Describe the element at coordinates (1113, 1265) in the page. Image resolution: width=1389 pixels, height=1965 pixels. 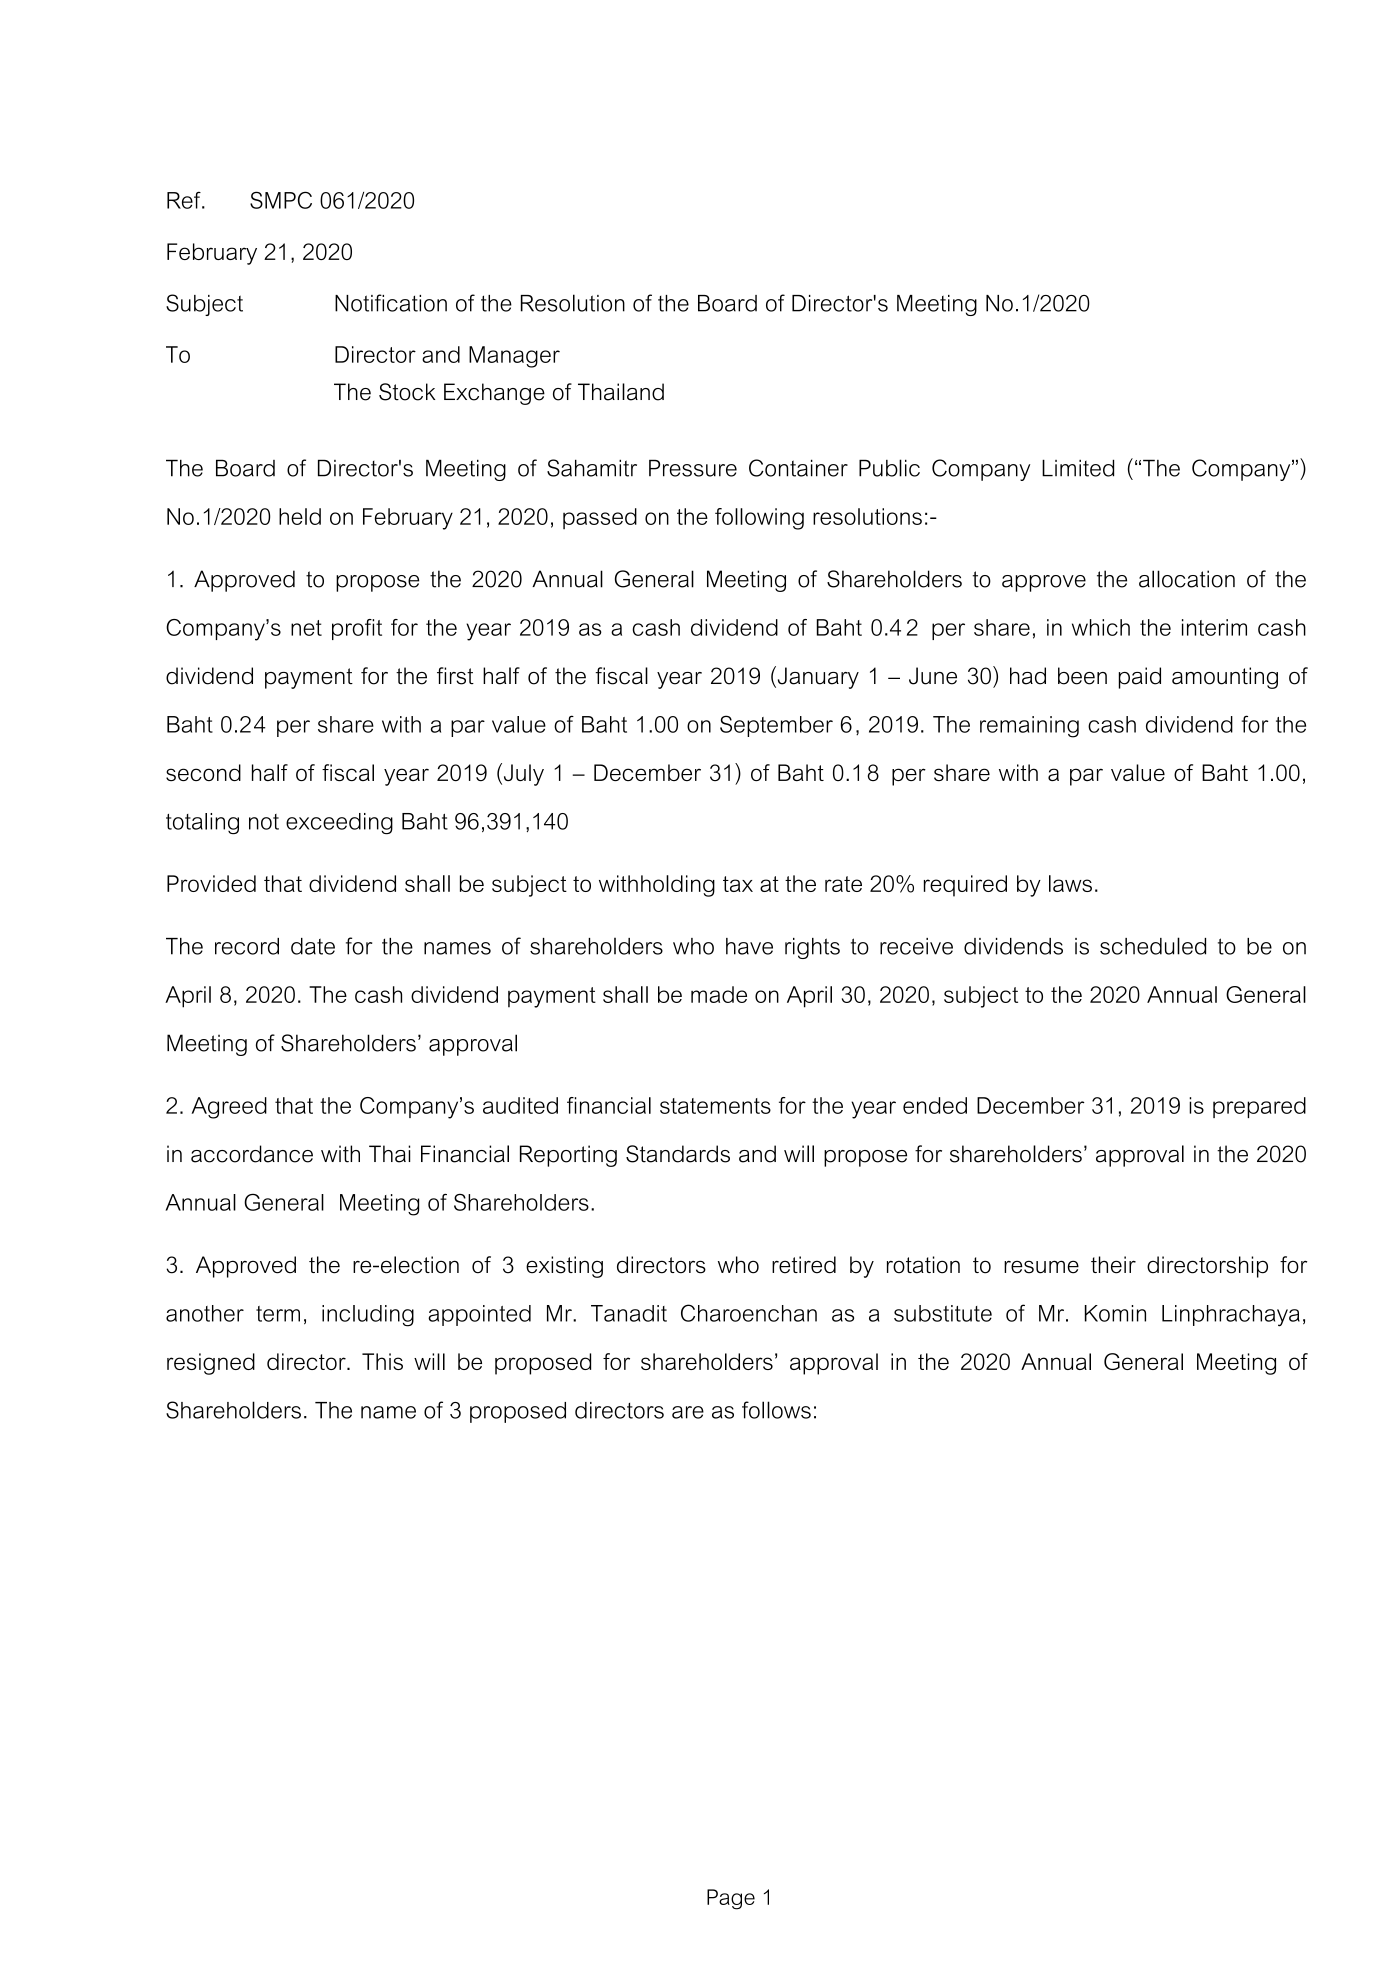
I see `their` at that location.
